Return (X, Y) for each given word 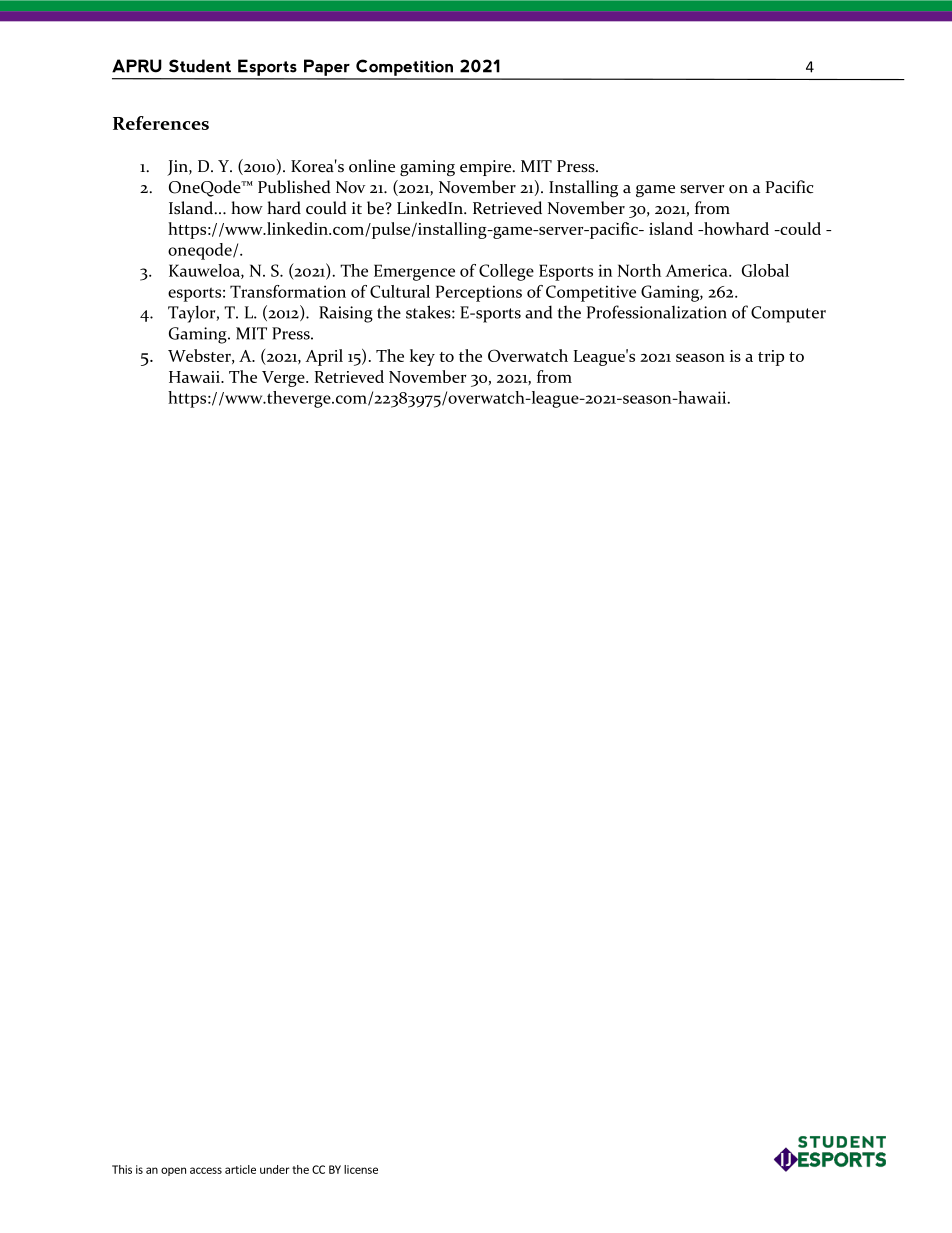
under (275, 1169)
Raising (346, 314)
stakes (429, 312)
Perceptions (479, 293)
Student (200, 66)
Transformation (288, 291)
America (697, 270)
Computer (788, 314)
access (206, 1170)
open (173, 1171)
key (422, 357)
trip (771, 358)
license (361, 1169)
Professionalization (657, 312)
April (324, 357)
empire (487, 168)
